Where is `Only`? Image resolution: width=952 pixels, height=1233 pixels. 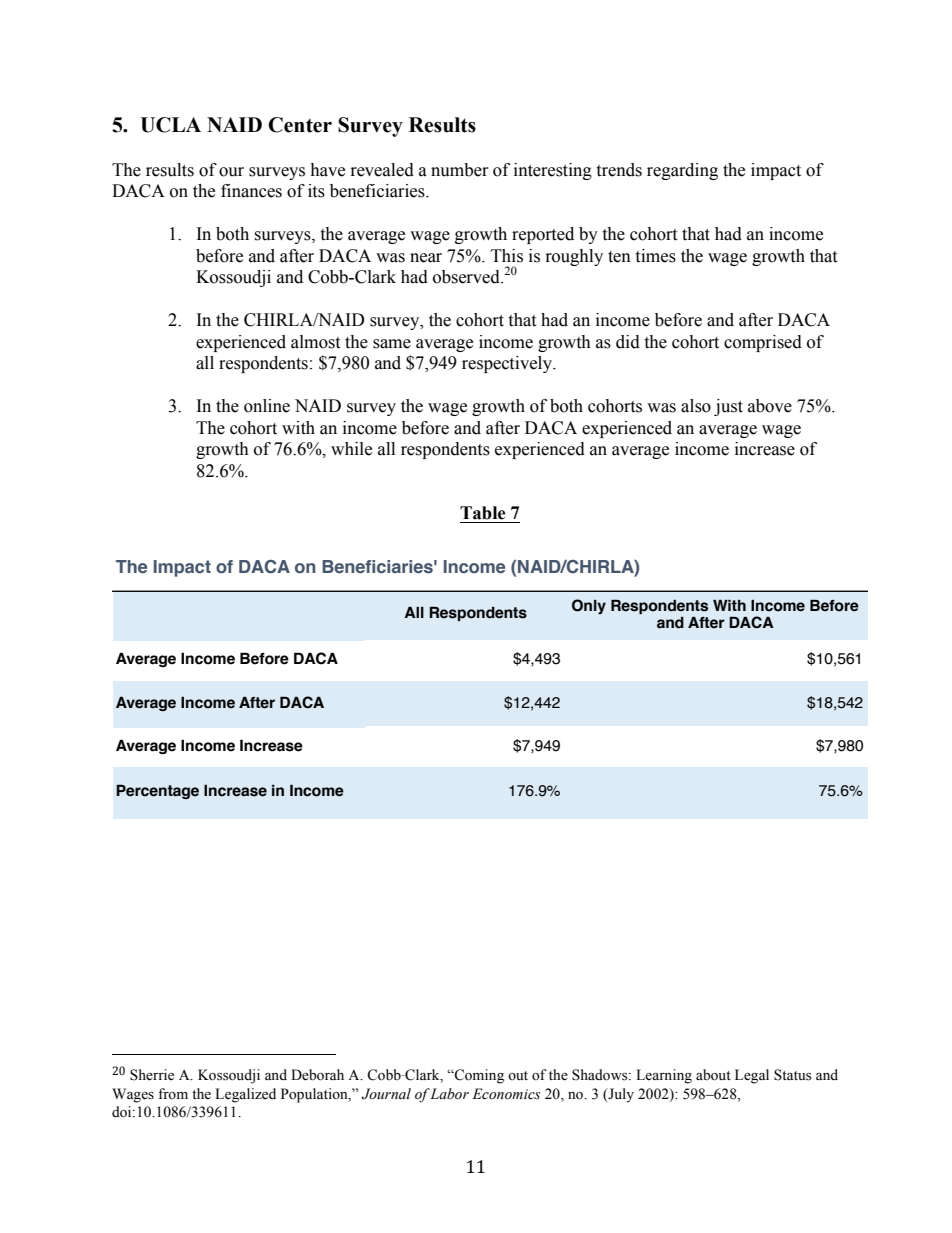
Only is located at coordinates (589, 606).
